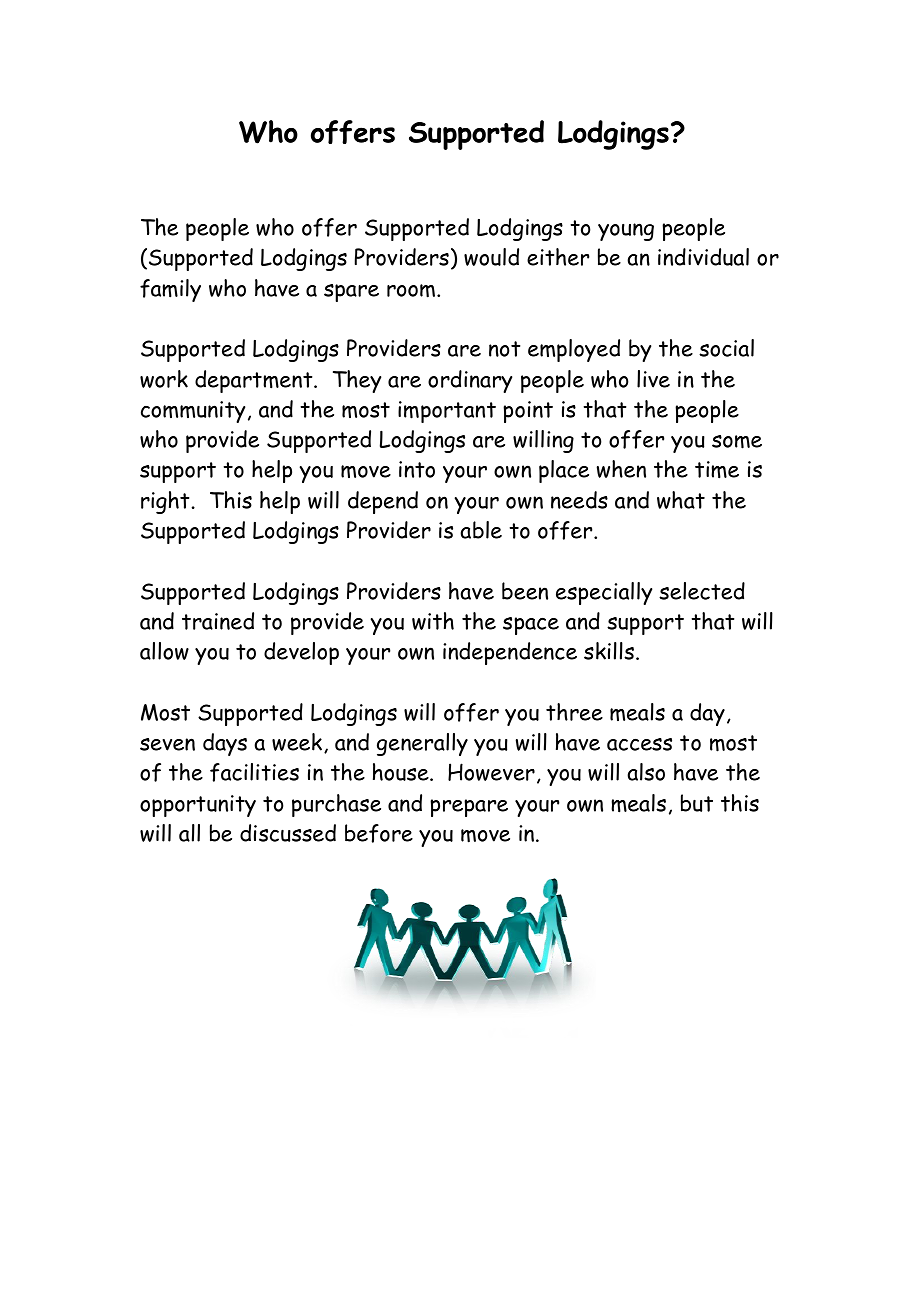 The width and height of the screenshot is (924, 1308). What do you see at coordinates (165, 502) in the screenshot?
I see `right` at bounding box center [165, 502].
